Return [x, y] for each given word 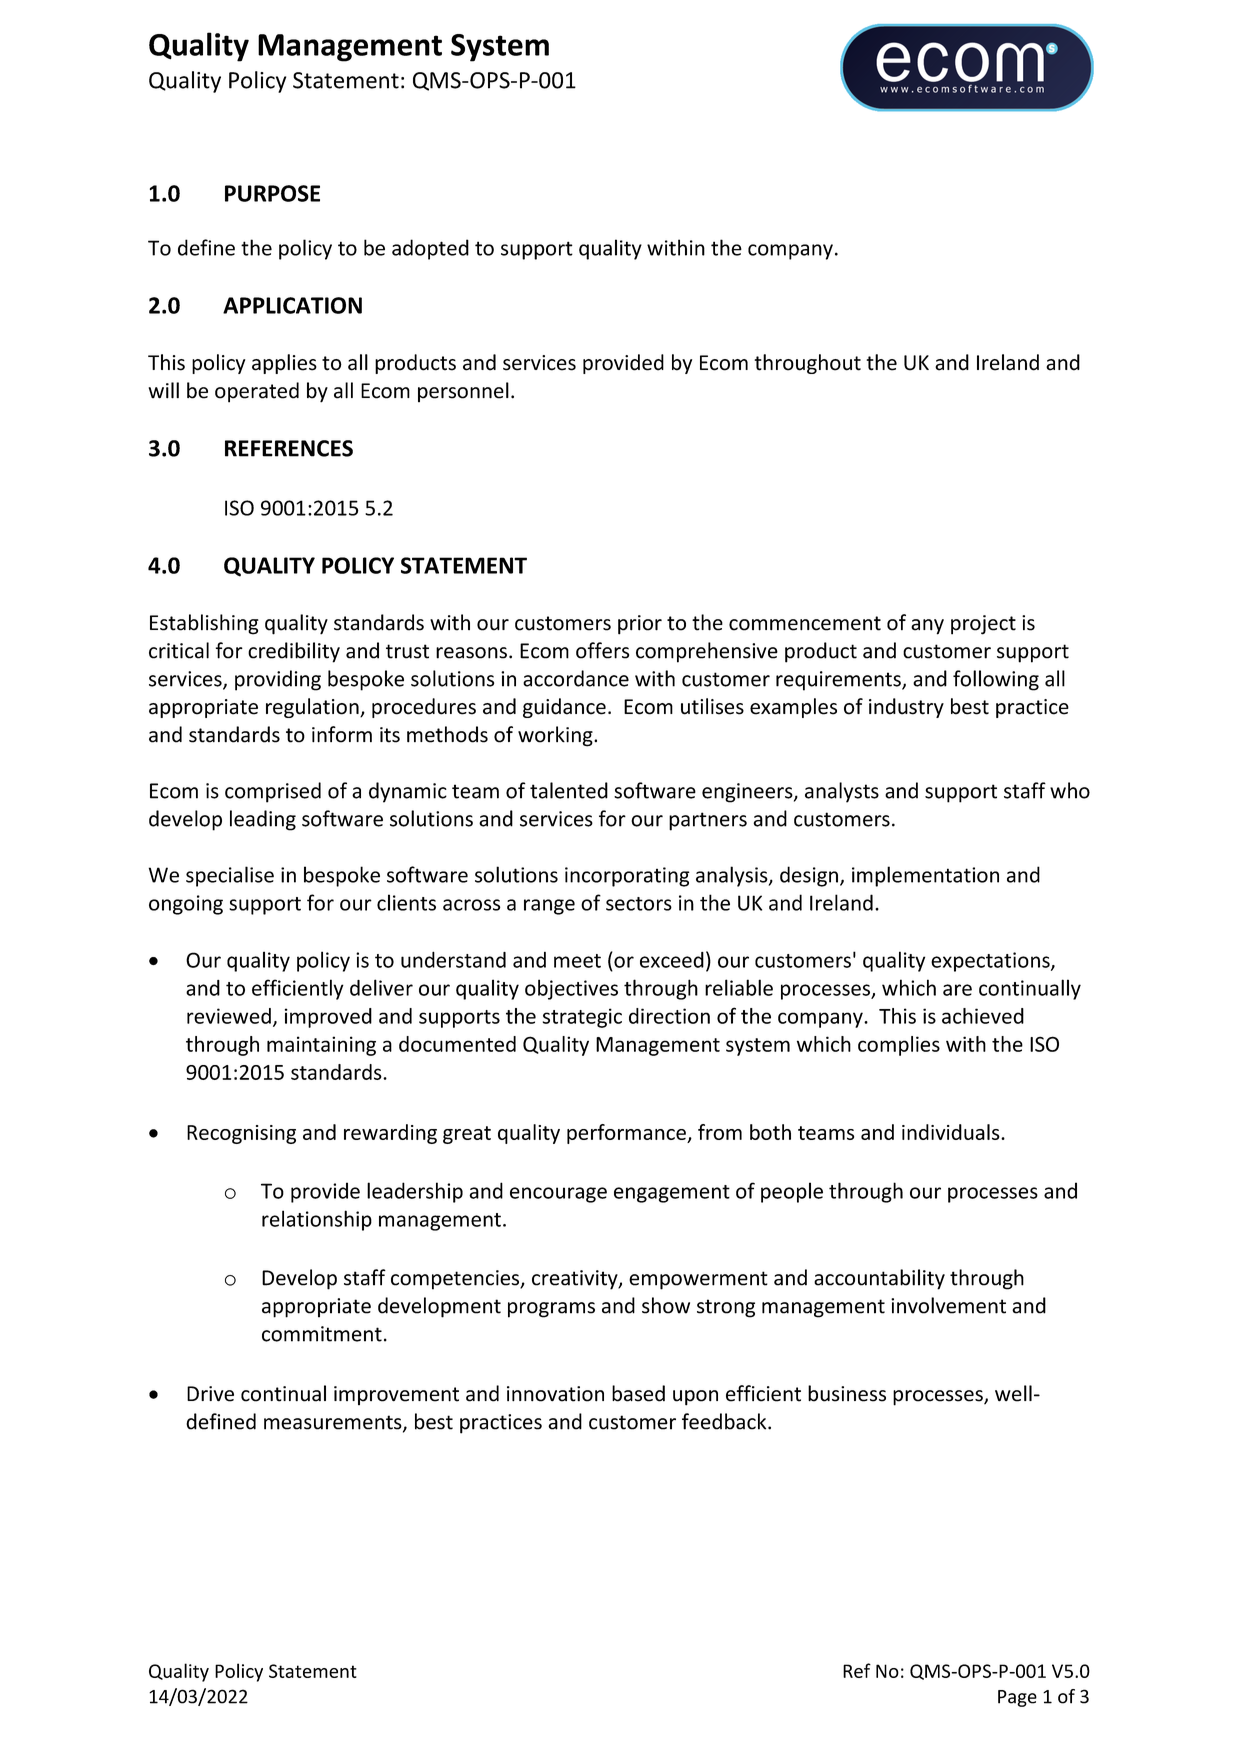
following [996, 680]
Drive [210, 1394]
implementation [925, 876]
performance [627, 1134]
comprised [273, 792]
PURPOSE [272, 193]
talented [569, 790]
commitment [322, 1334]
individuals [952, 1132]
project [983, 625]
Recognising [241, 1134]
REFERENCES [289, 448]
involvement [948, 1305]
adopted [430, 249]
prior [640, 625]
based [638, 1393]
